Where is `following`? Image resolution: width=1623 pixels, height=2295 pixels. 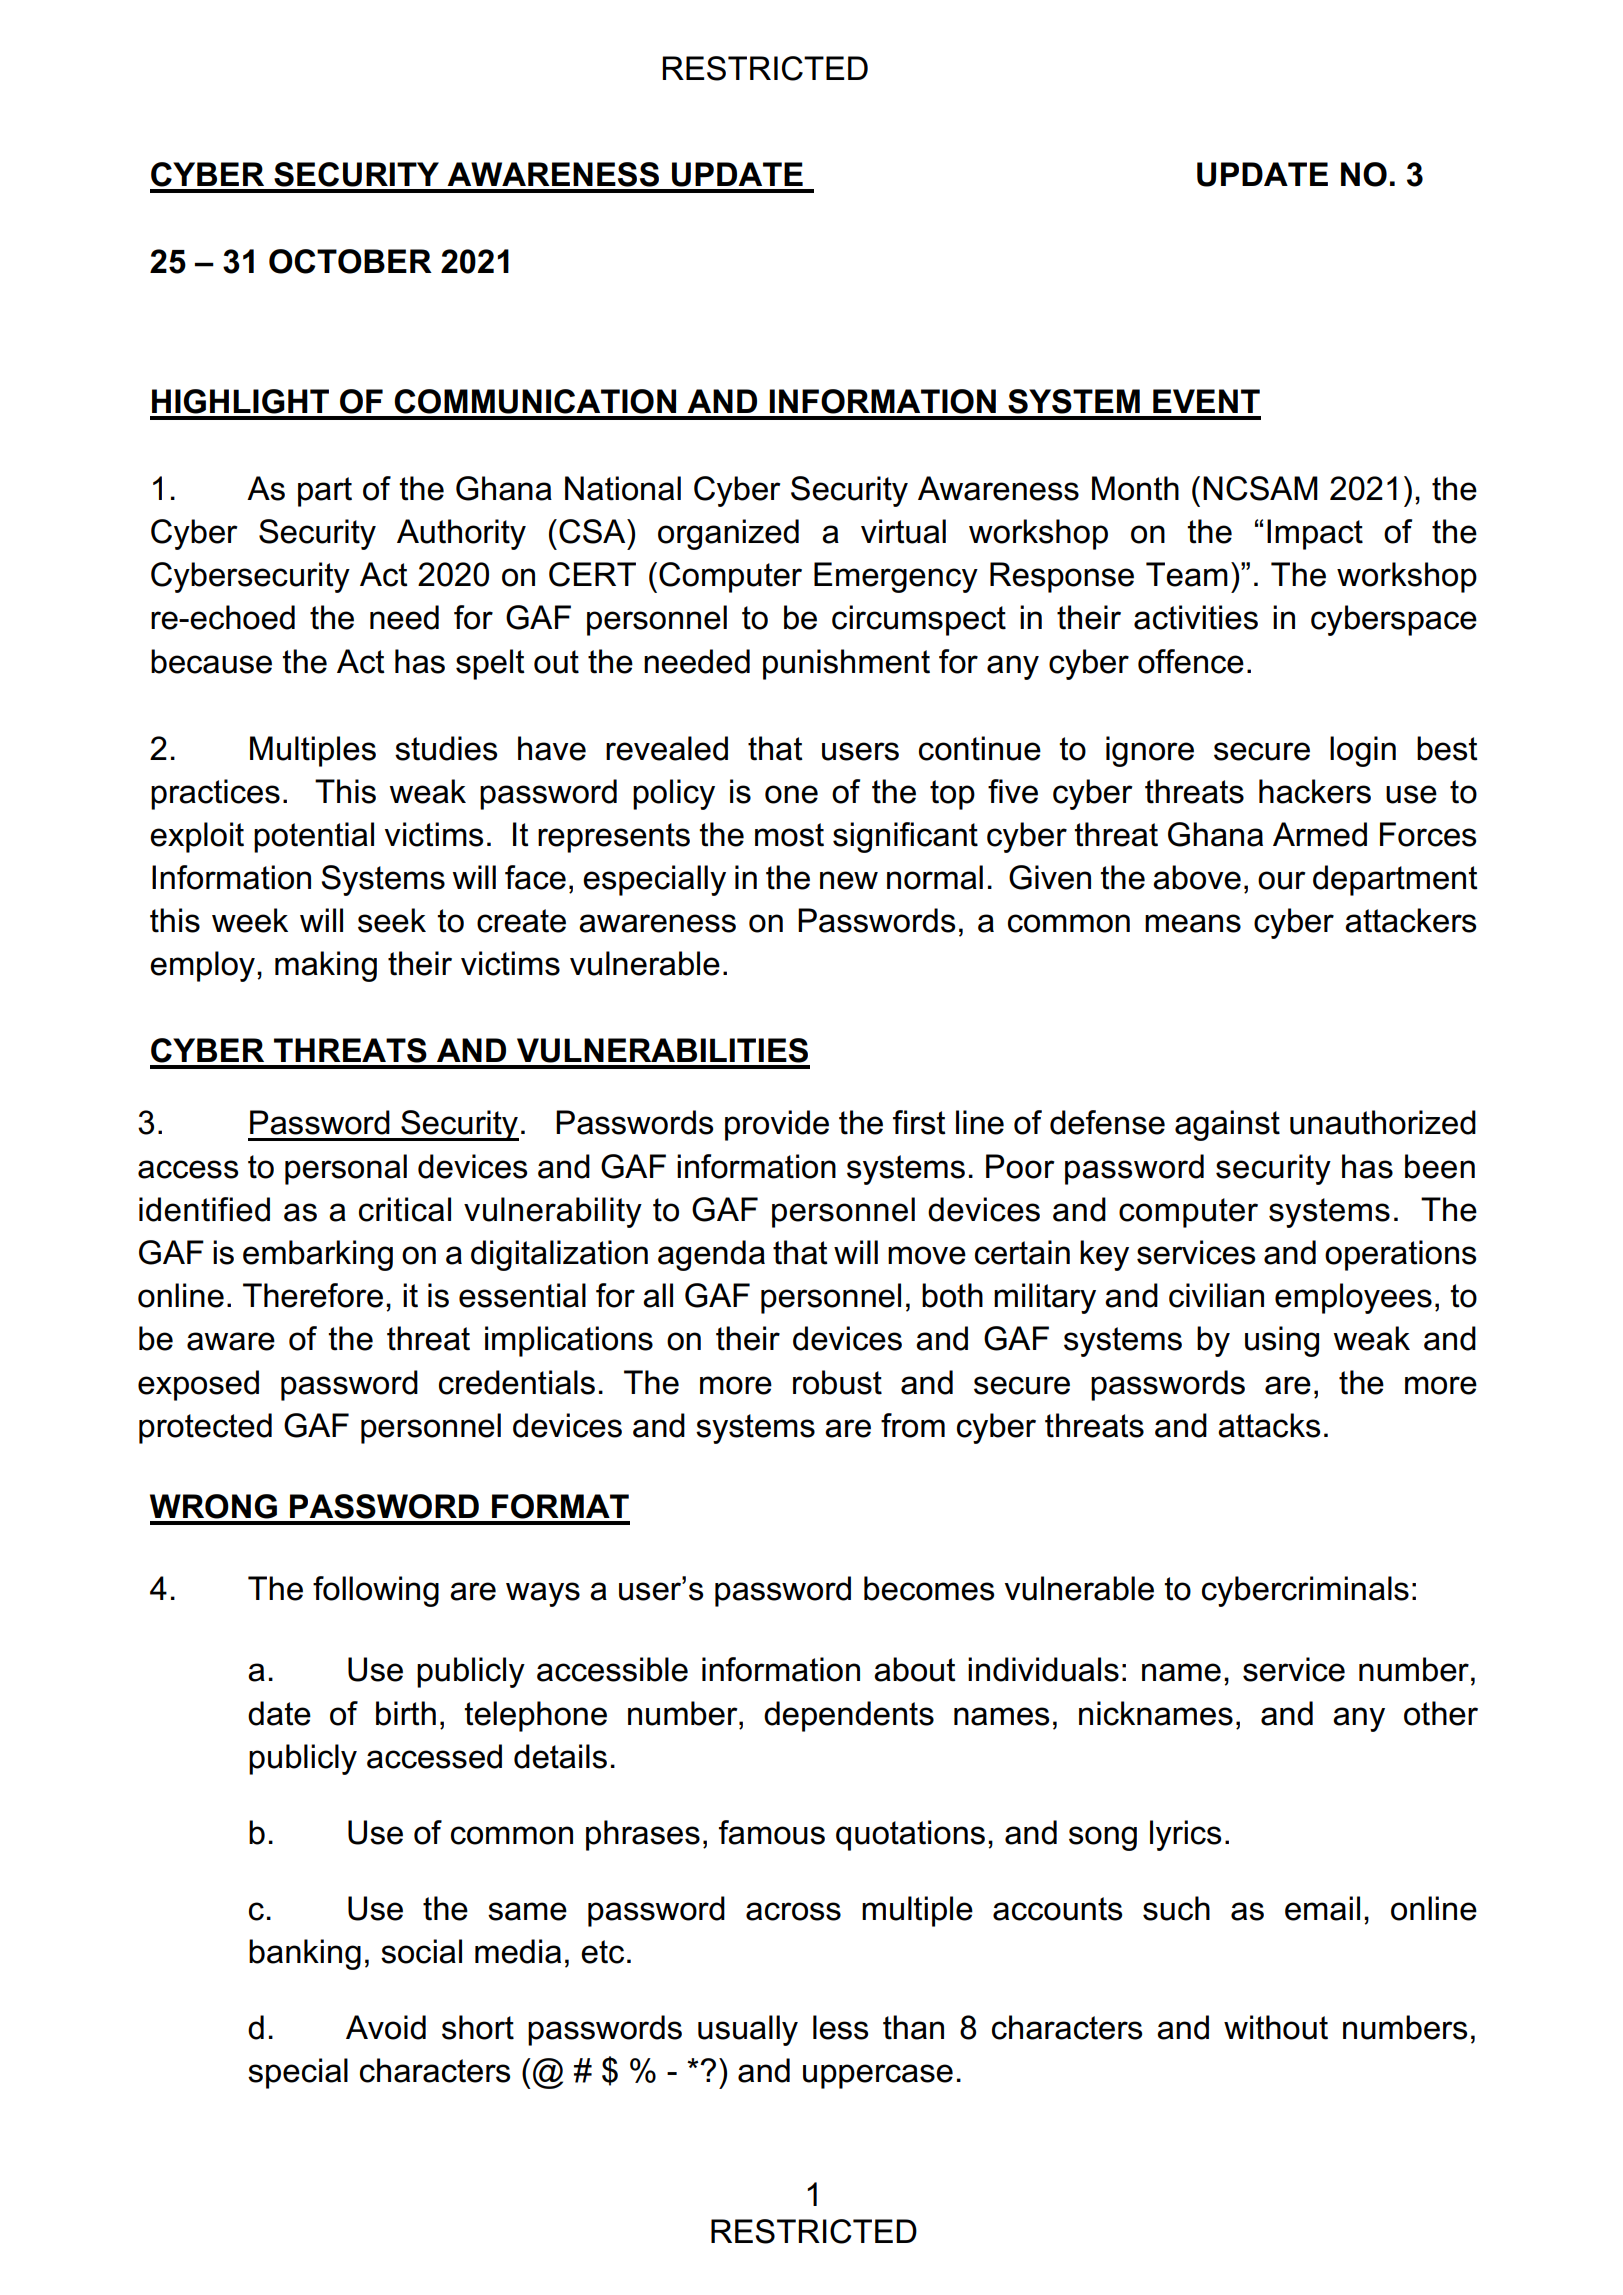
following is located at coordinates (376, 1591).
